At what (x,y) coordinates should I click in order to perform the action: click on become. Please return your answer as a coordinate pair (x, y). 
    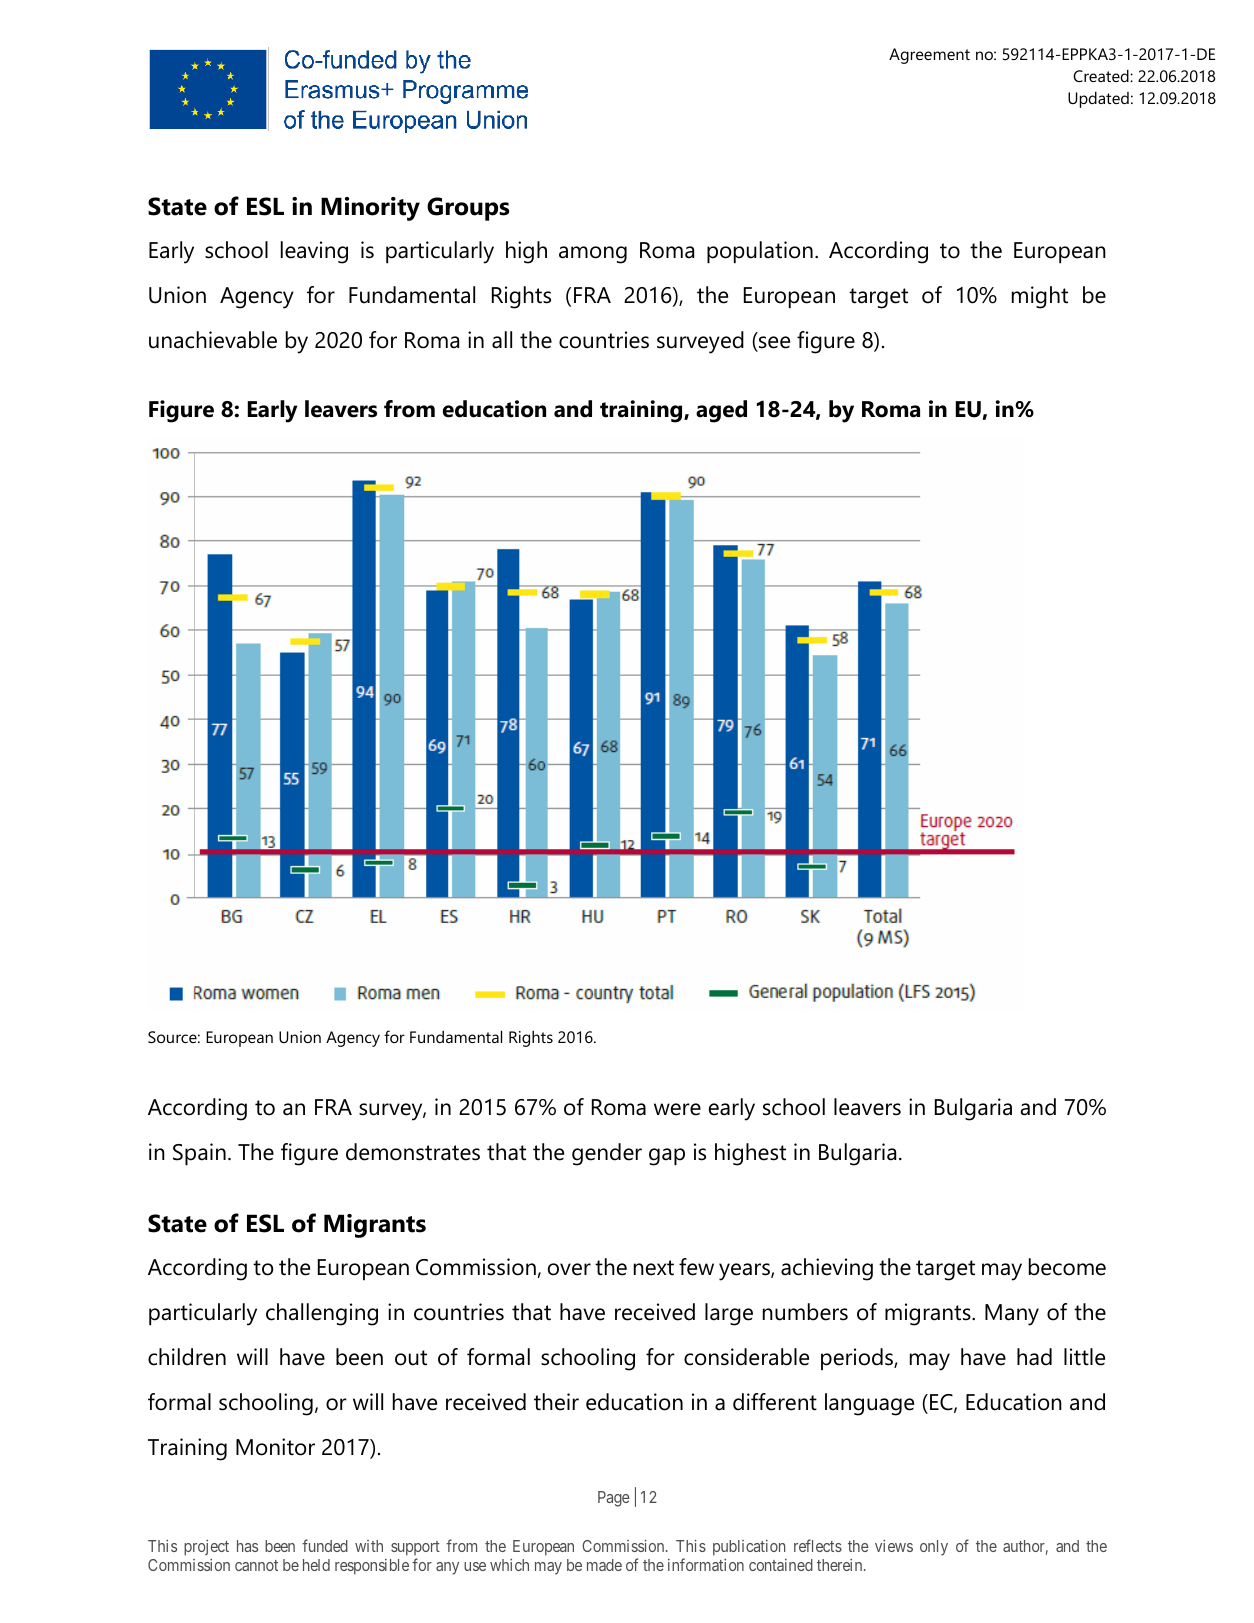
    Looking at the image, I should click on (1067, 1267).
